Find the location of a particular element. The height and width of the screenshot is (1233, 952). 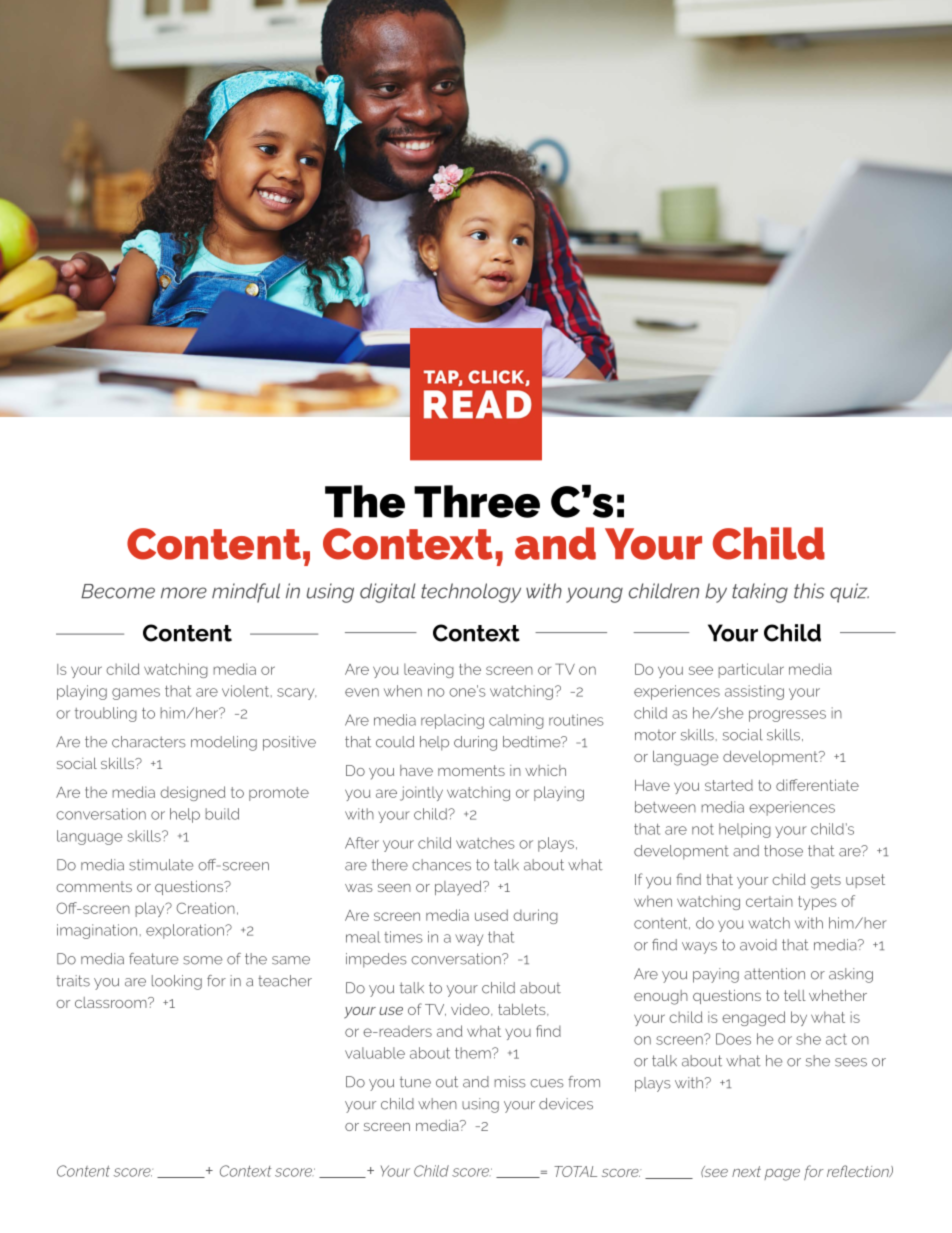

avoid is located at coordinates (758, 945).
